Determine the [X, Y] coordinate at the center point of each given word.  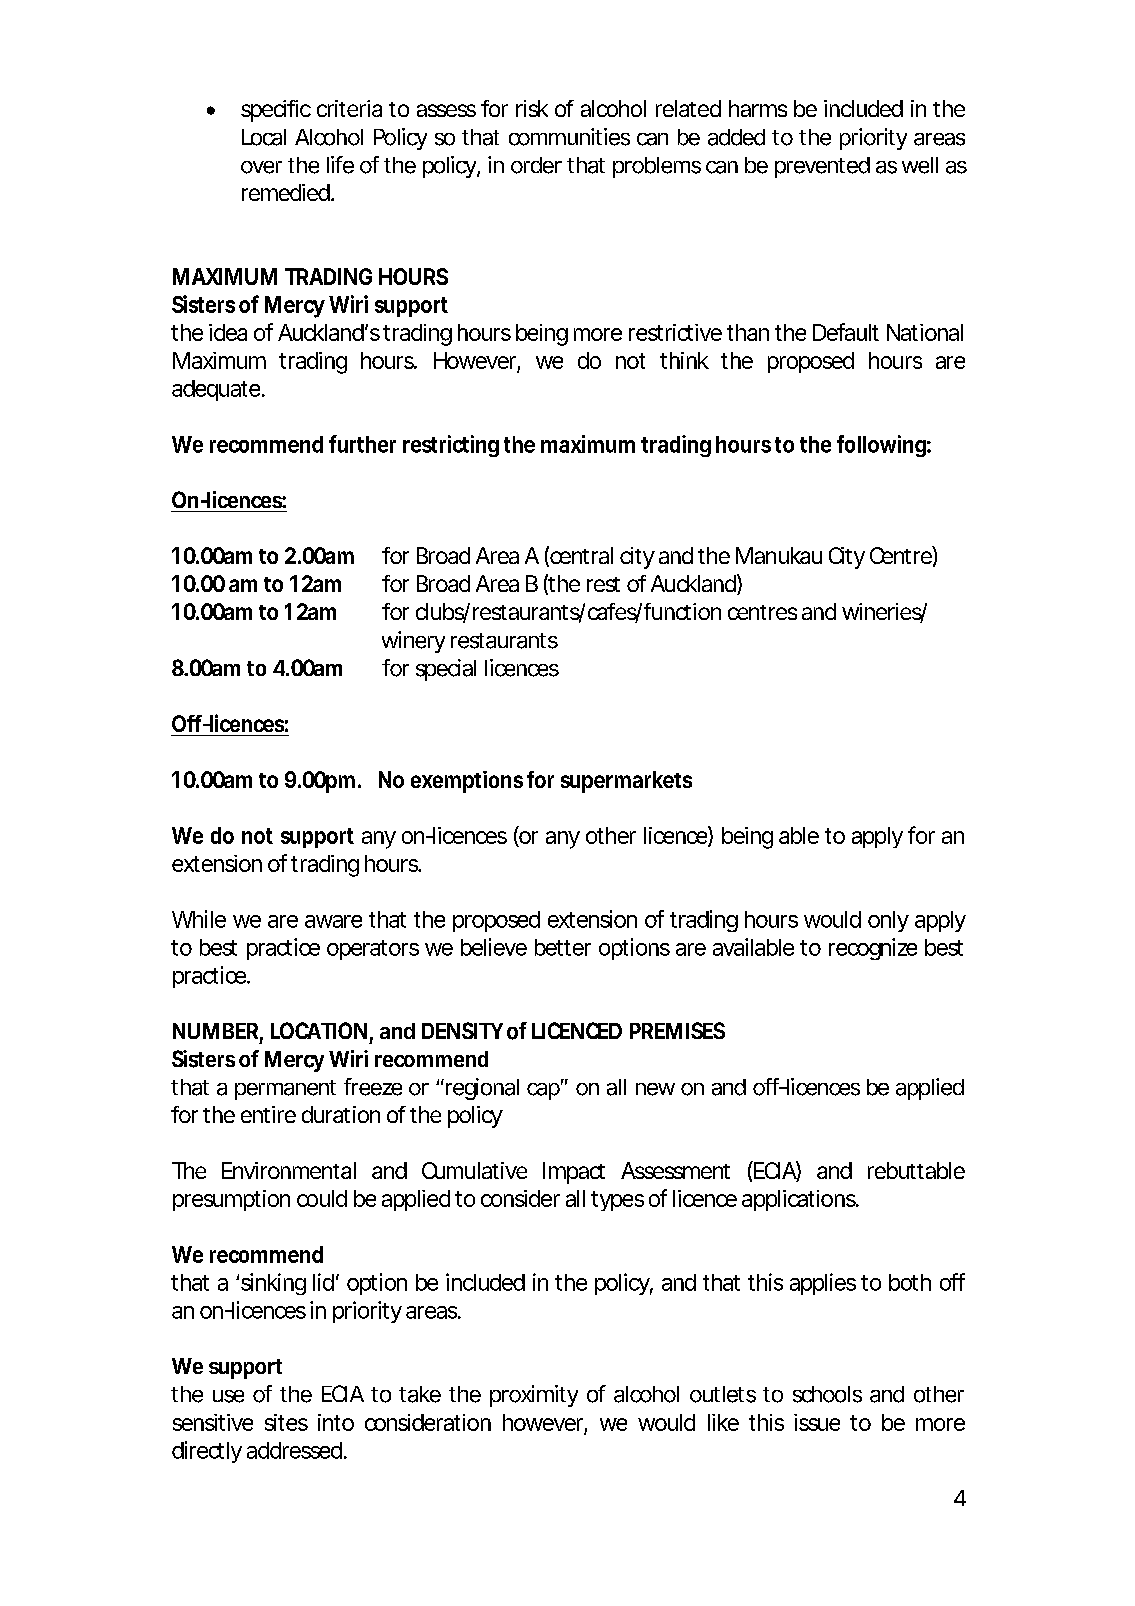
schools [827, 1394]
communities [569, 137]
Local [264, 137]
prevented [822, 167]
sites [286, 1422]
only [888, 921]
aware [333, 921]
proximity [534, 1396]
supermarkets [626, 782]
